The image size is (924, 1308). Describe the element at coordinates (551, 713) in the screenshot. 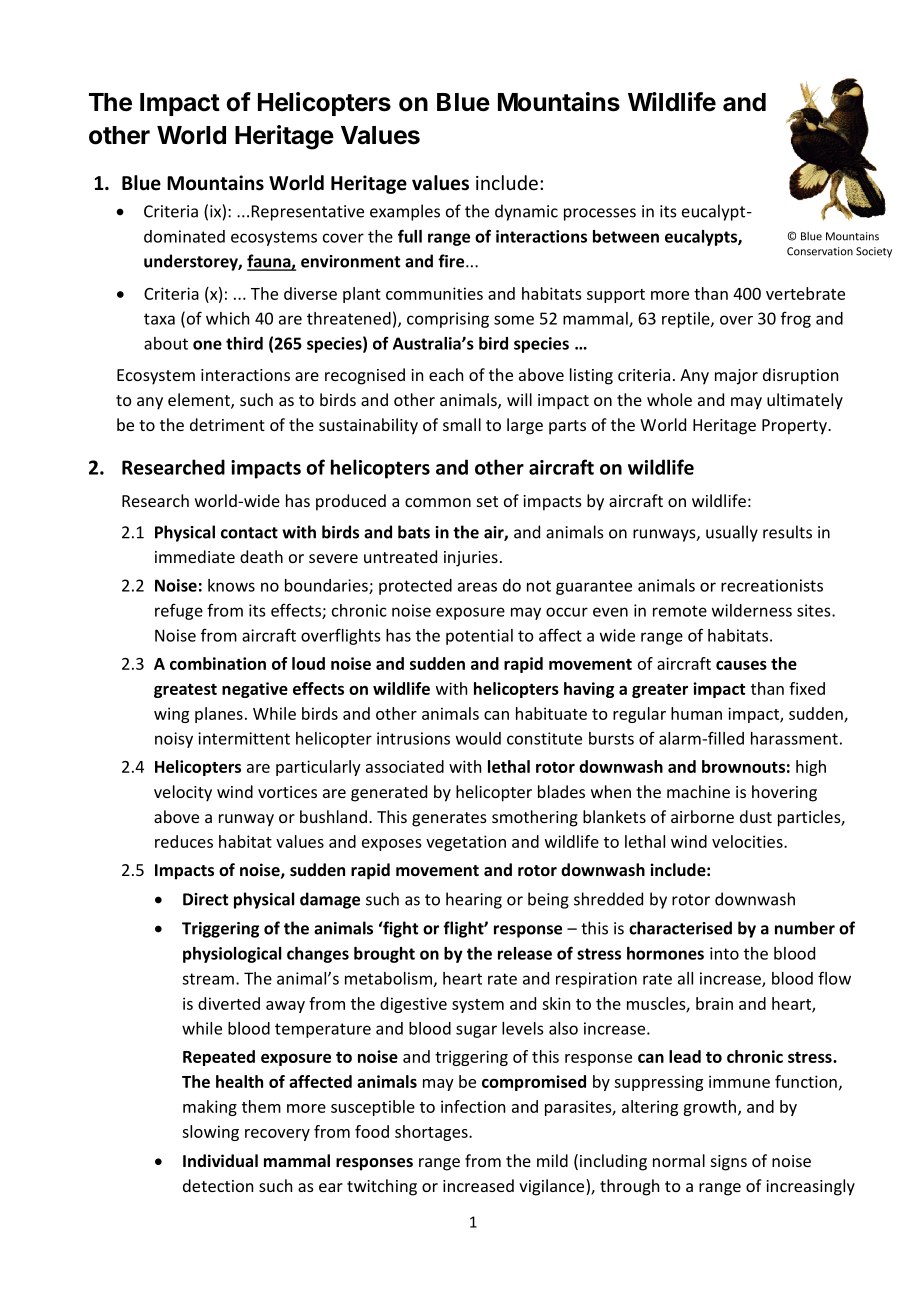

I see `habituate` at that location.
